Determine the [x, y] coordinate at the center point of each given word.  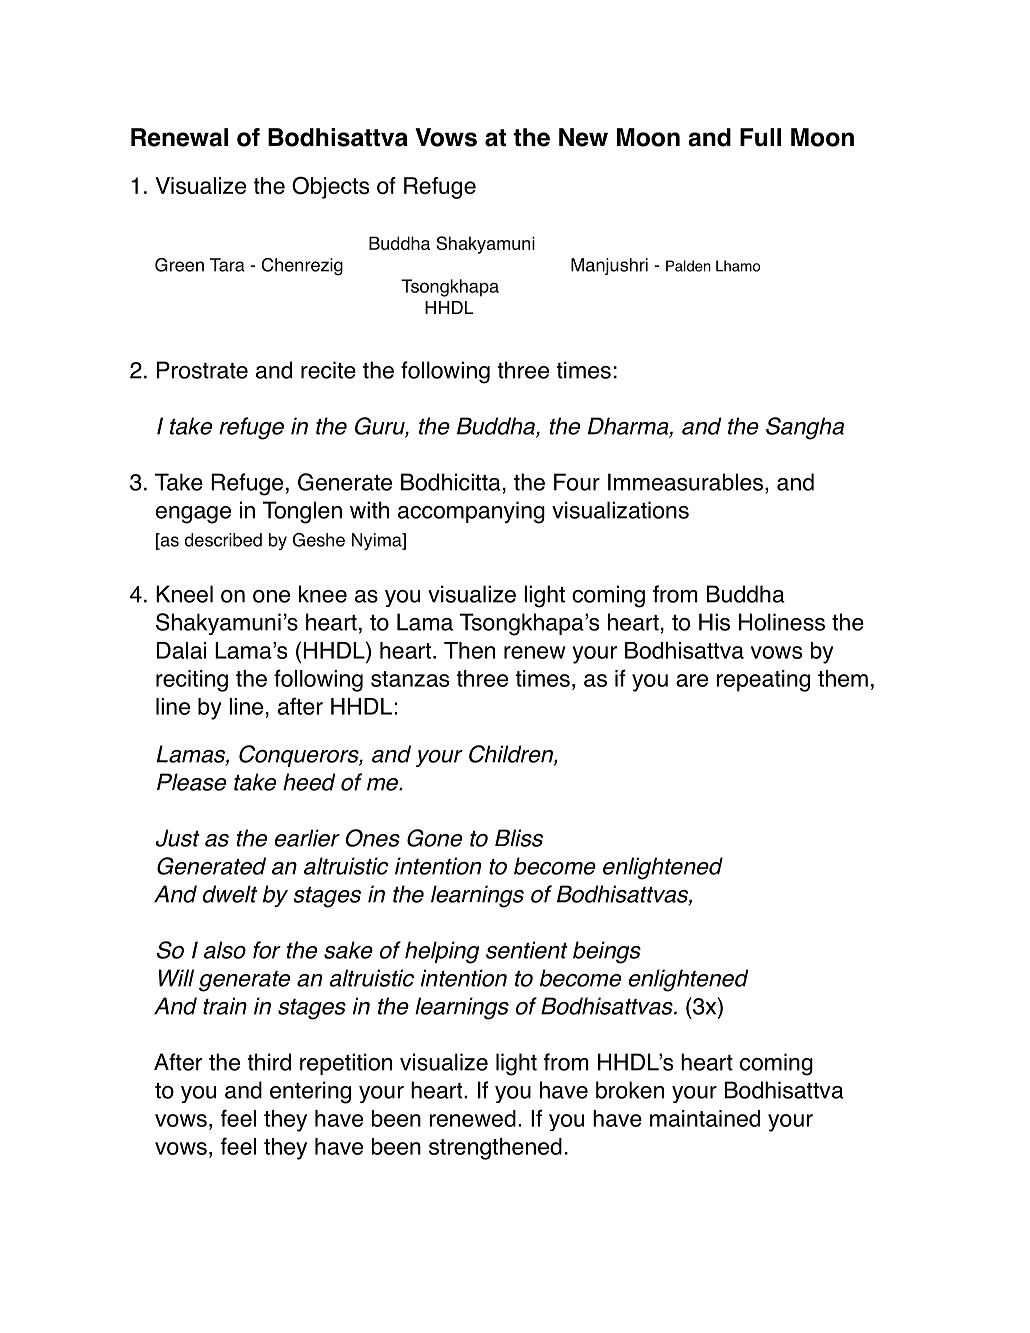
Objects [330, 187]
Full [760, 137]
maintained [705, 1118]
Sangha [805, 428]
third [269, 1062]
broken [630, 1090]
